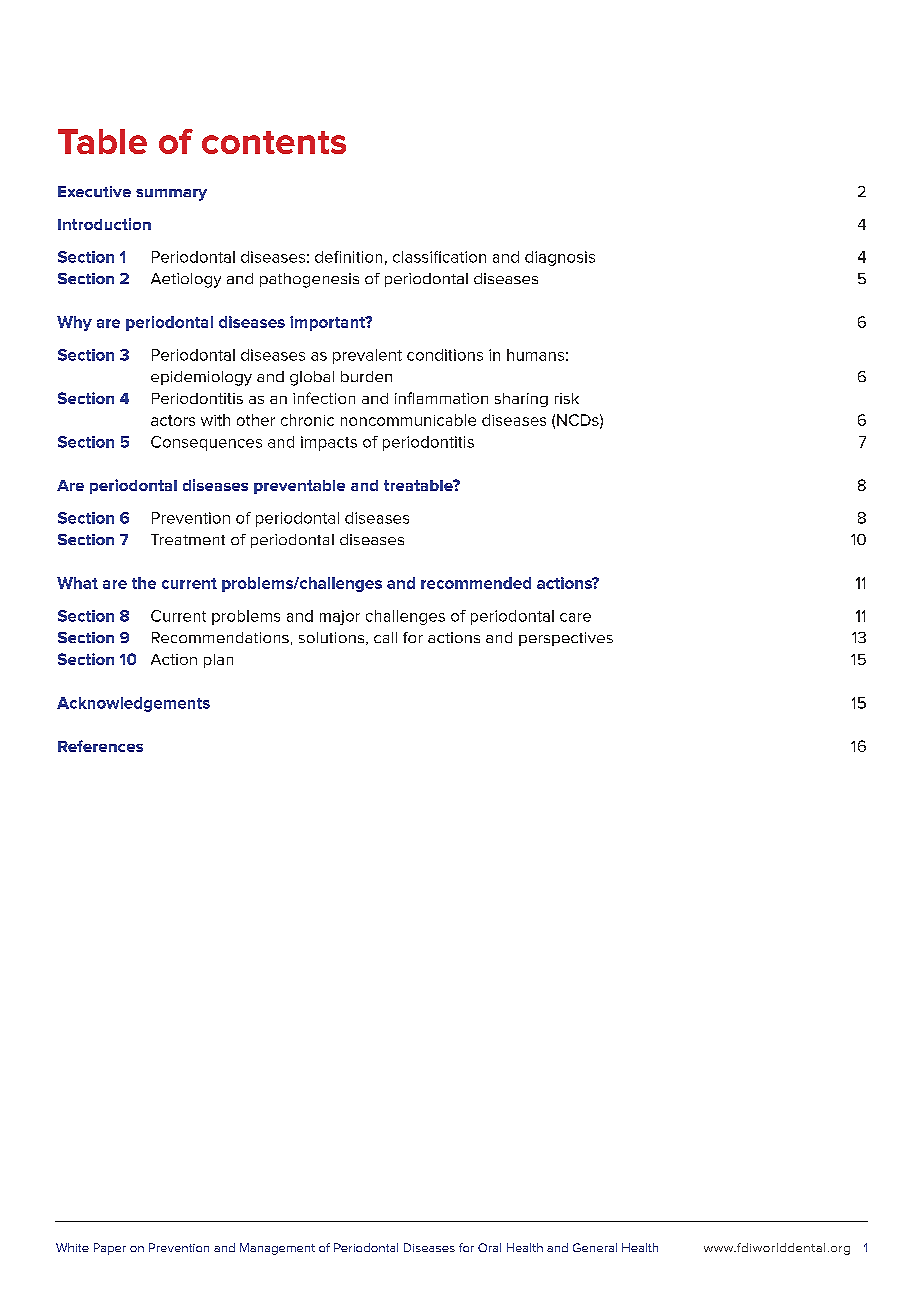  Describe the element at coordinates (171, 195) in the screenshot. I see `summary` at that location.
